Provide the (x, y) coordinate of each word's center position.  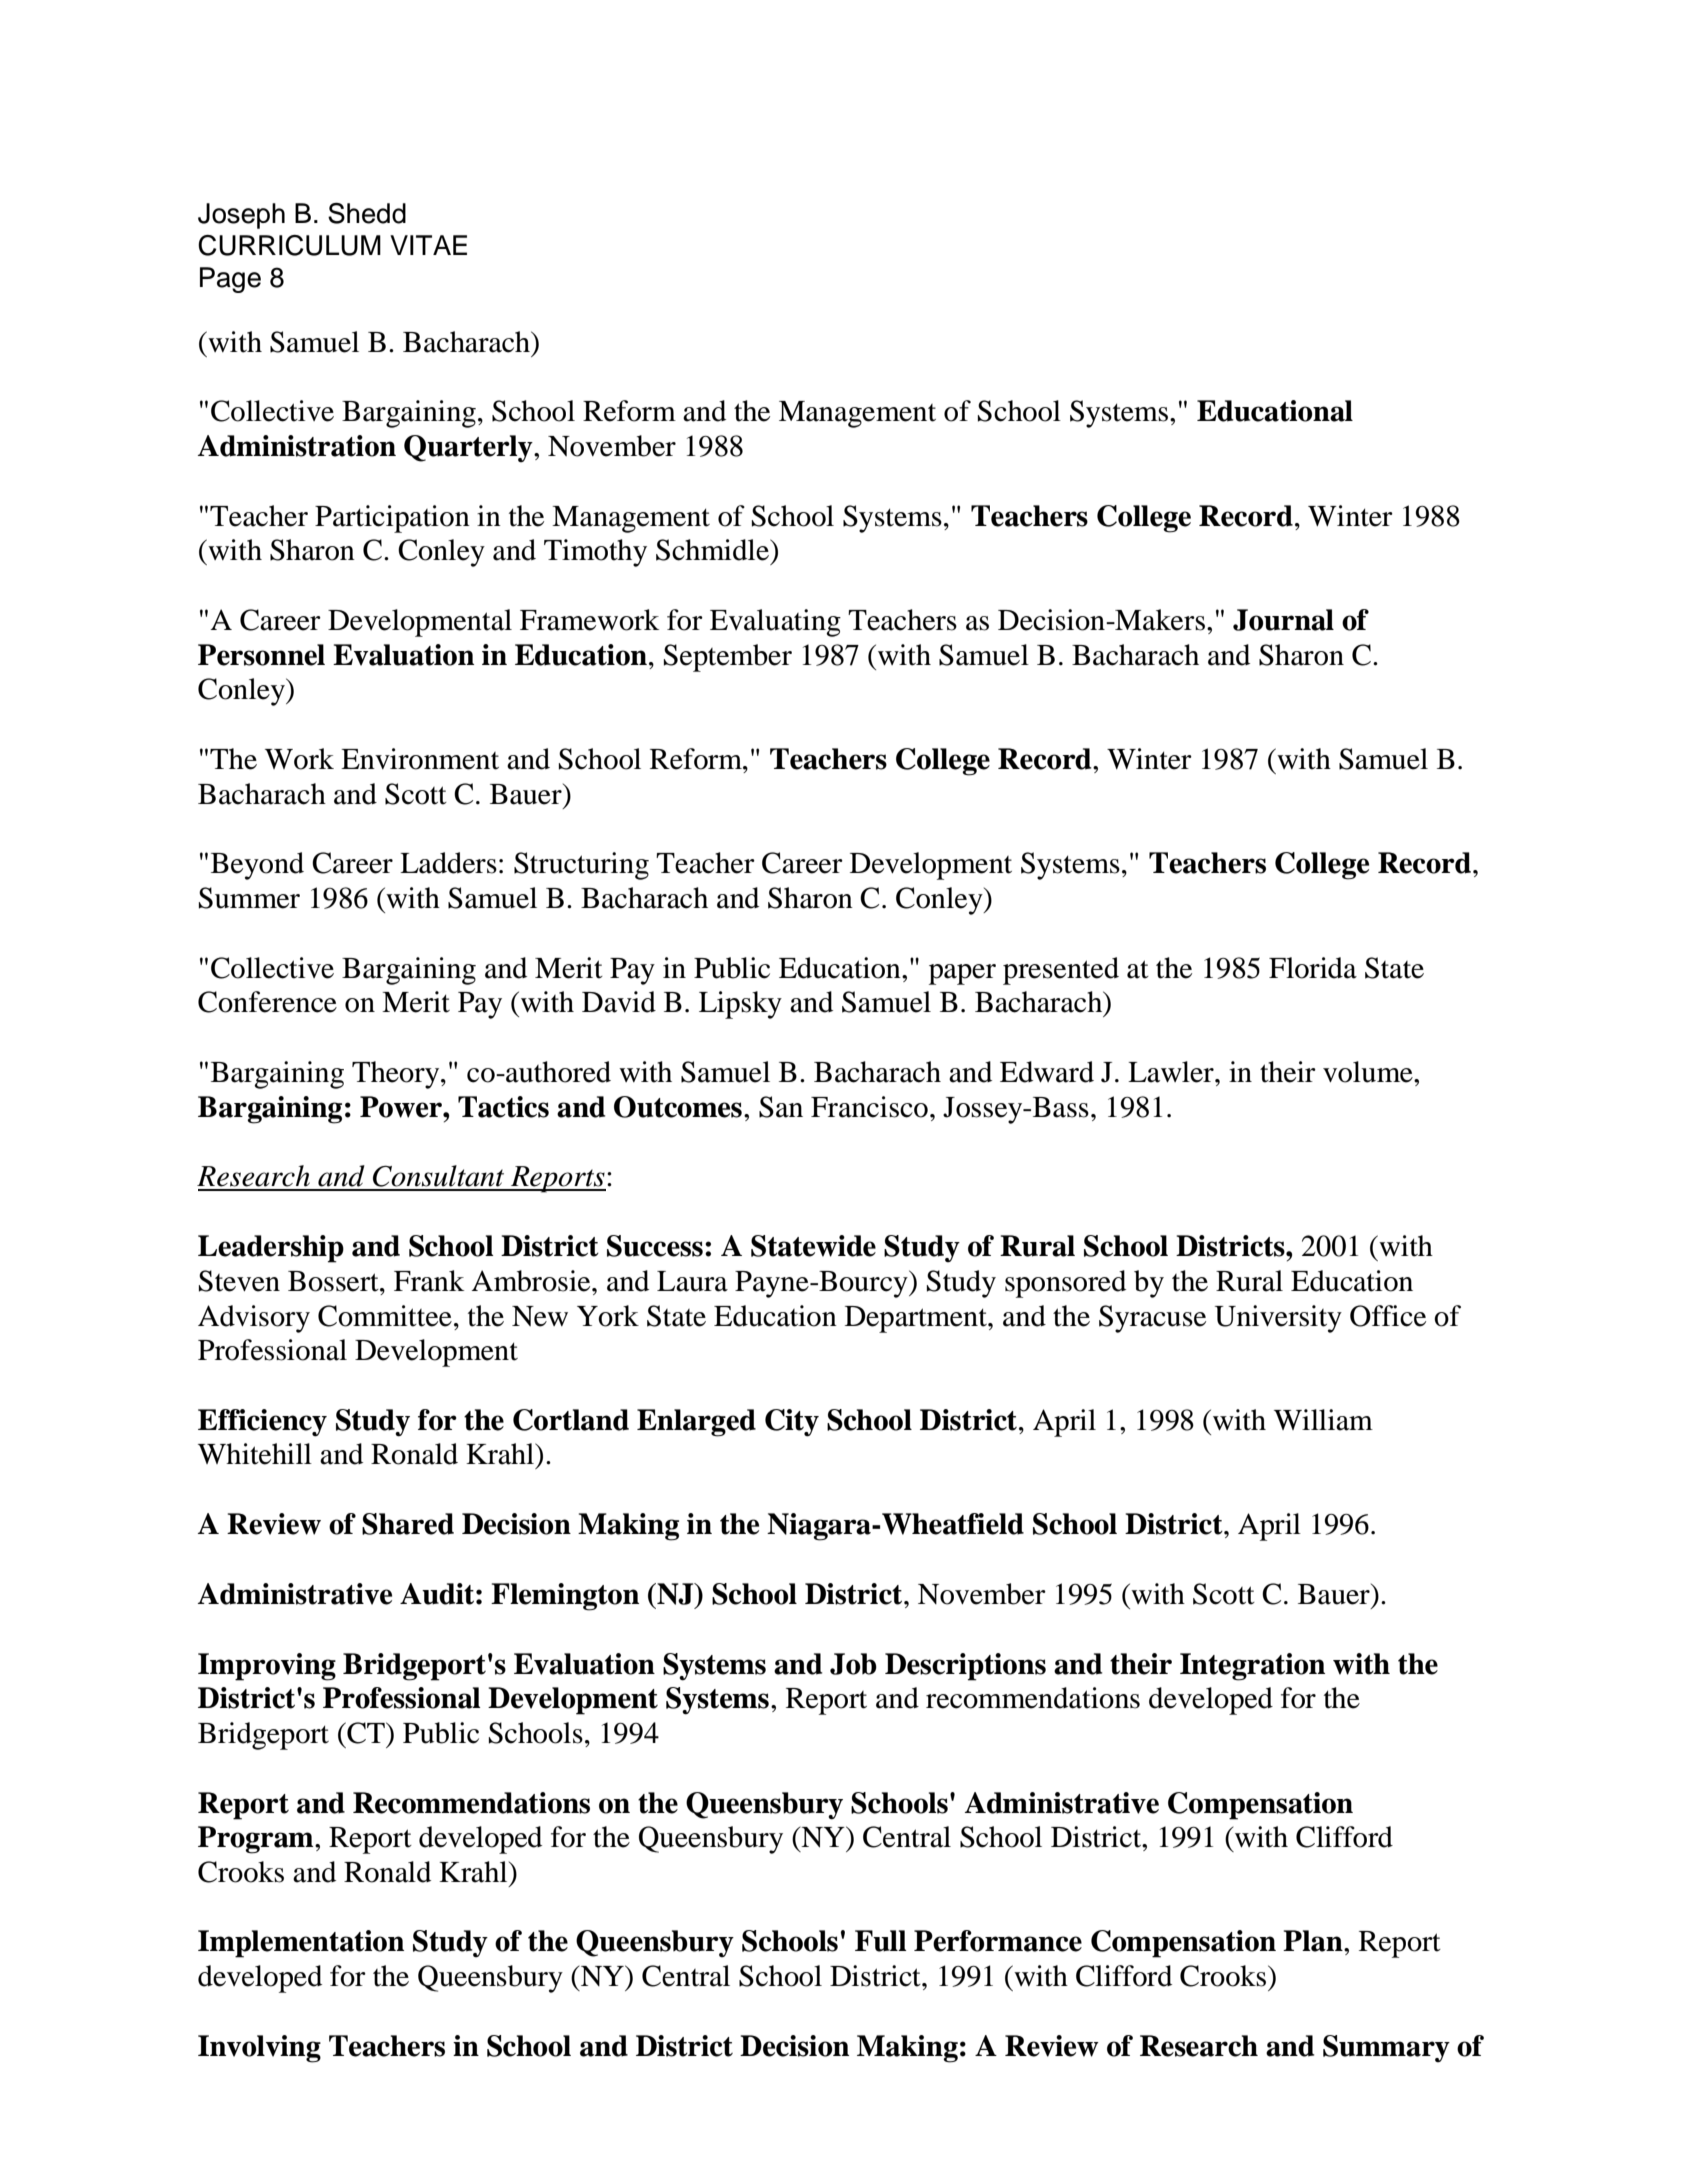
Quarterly (469, 448)
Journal (1283, 620)
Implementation (301, 1944)
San (781, 1107)
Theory (397, 1075)
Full (880, 1941)
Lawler (1172, 1072)
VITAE (428, 245)
